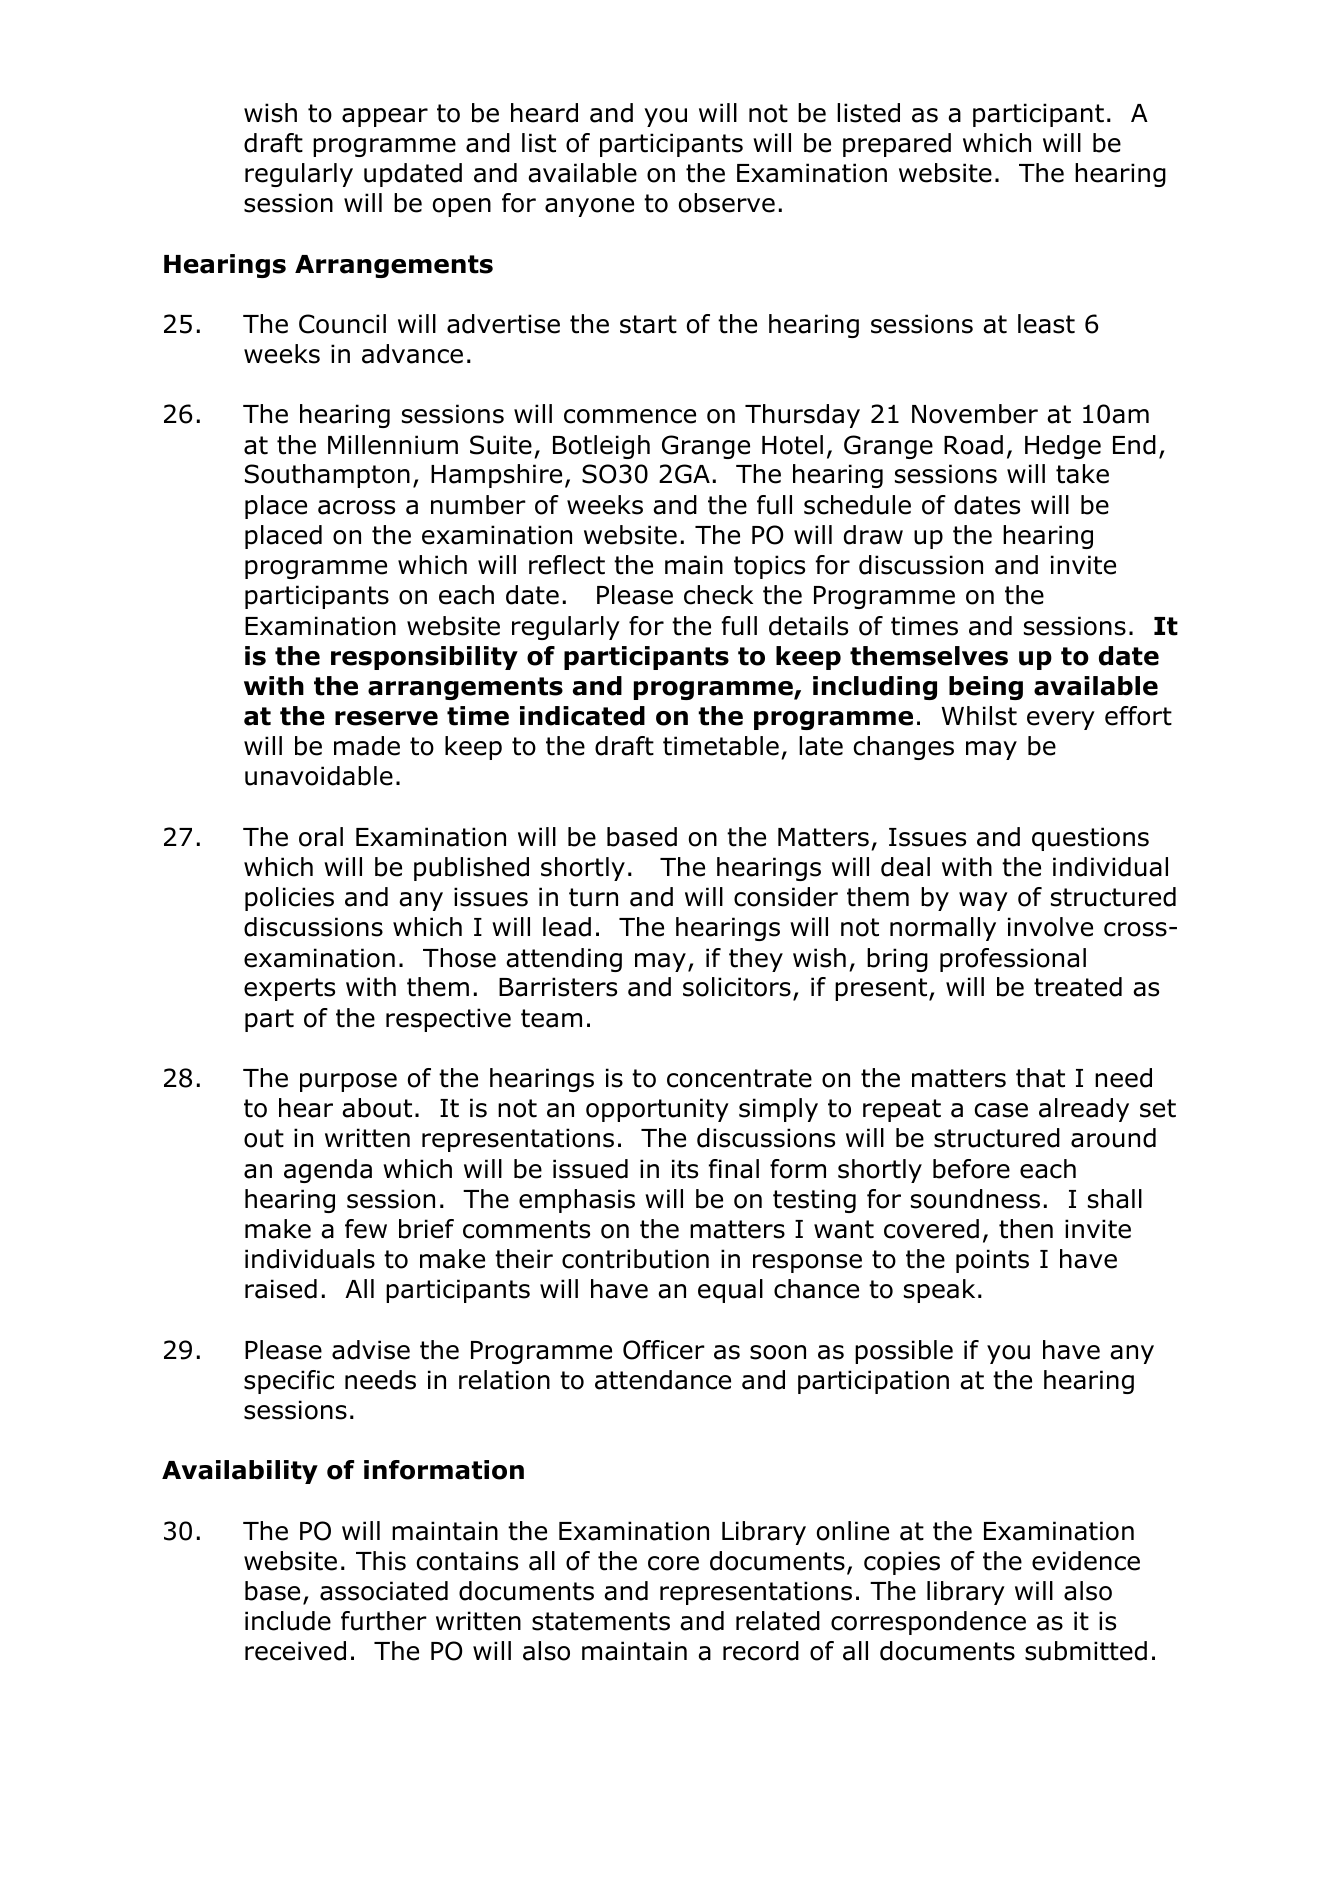 This screenshot has height=1900, width=1343. Describe the element at coordinates (718, 595) in the screenshot. I see `check` at that location.
